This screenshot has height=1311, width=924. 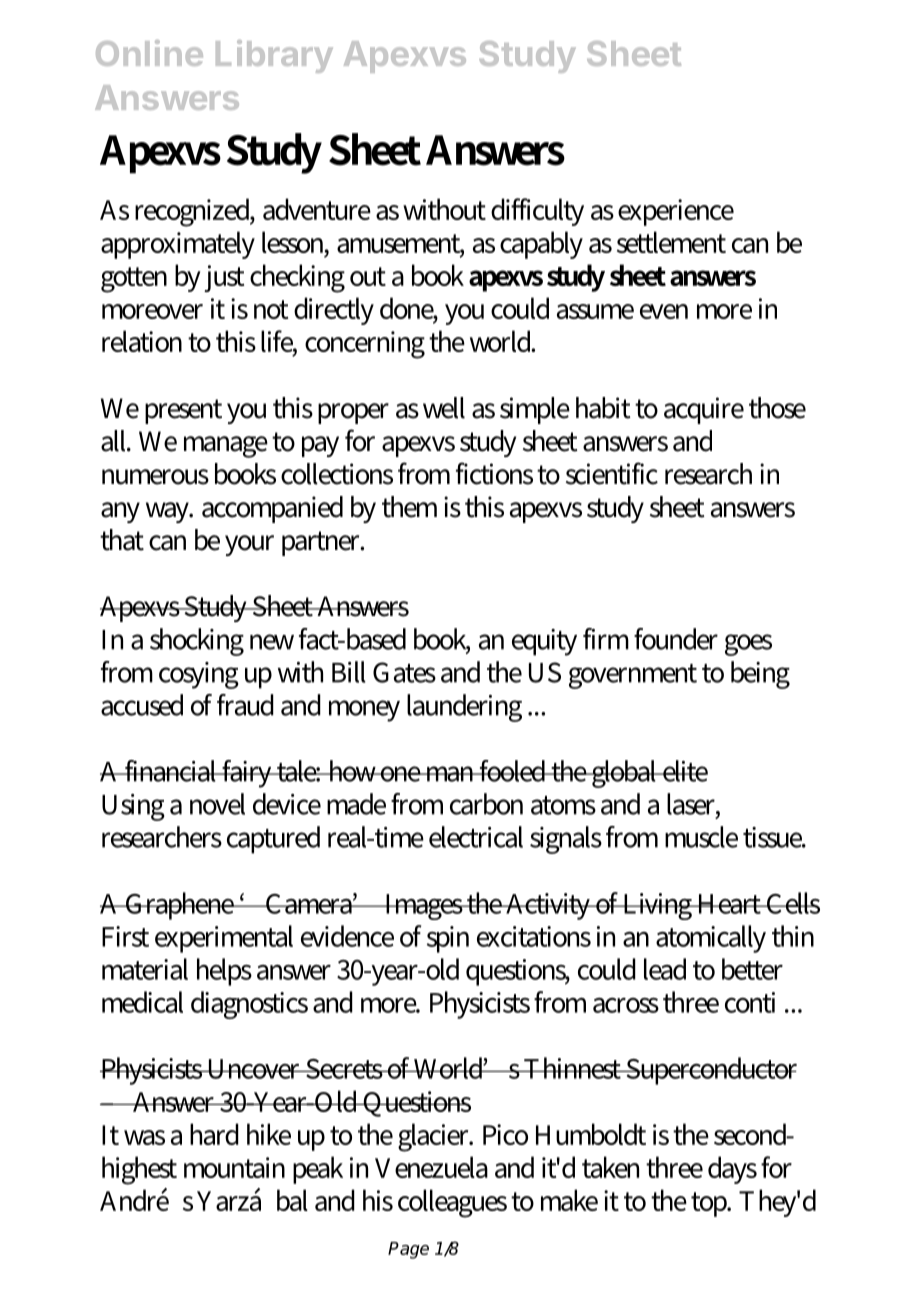 What do you see at coordinates (149, 53) in the screenshot?
I see `Online` at bounding box center [149, 53].
